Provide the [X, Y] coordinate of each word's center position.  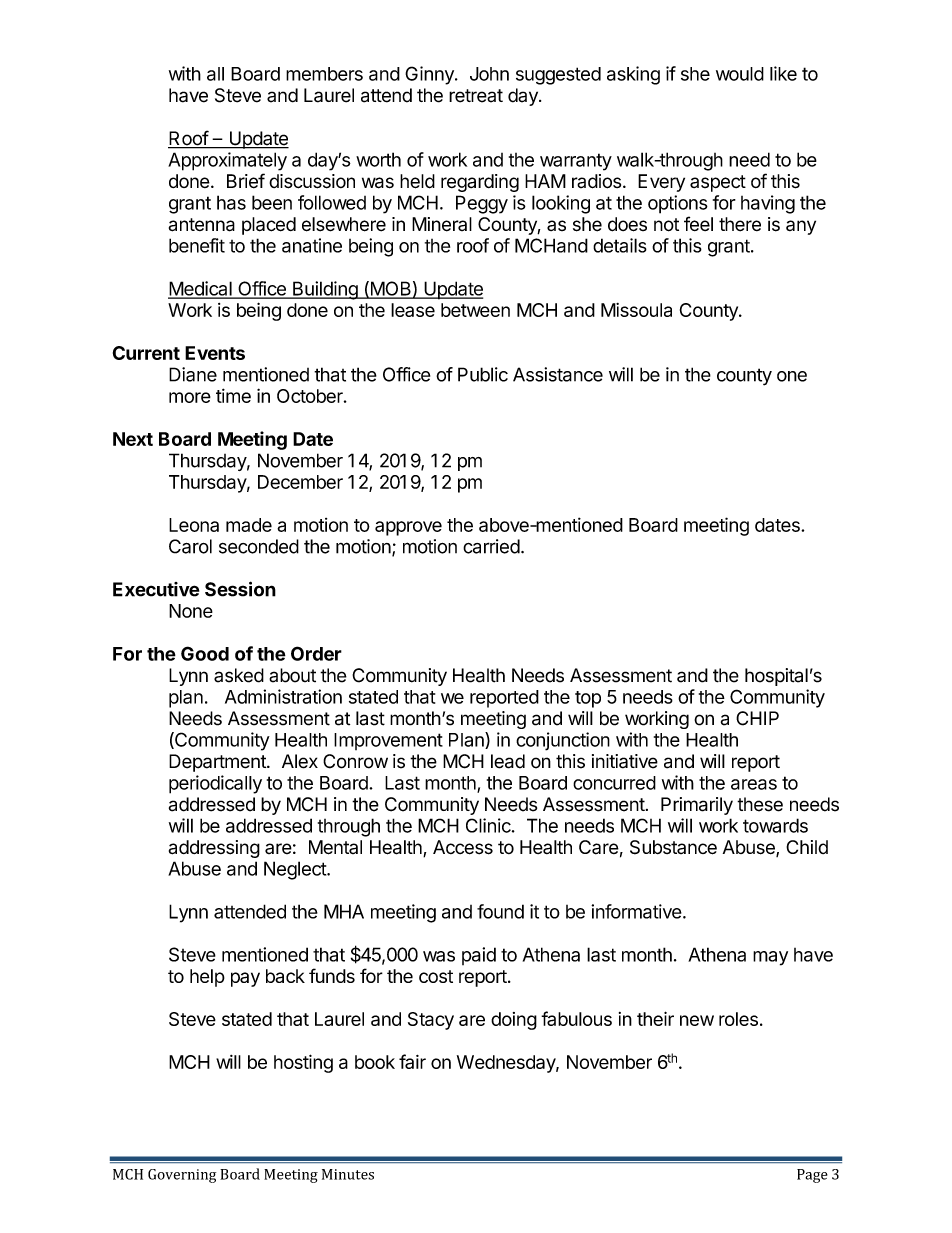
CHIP [757, 718]
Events [215, 353]
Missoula [636, 310]
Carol [190, 546]
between [475, 310]
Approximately [227, 161]
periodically [215, 784]
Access [463, 847]
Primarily [697, 806]
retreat [476, 96]
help [207, 978]
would [740, 74]
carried [491, 546]
